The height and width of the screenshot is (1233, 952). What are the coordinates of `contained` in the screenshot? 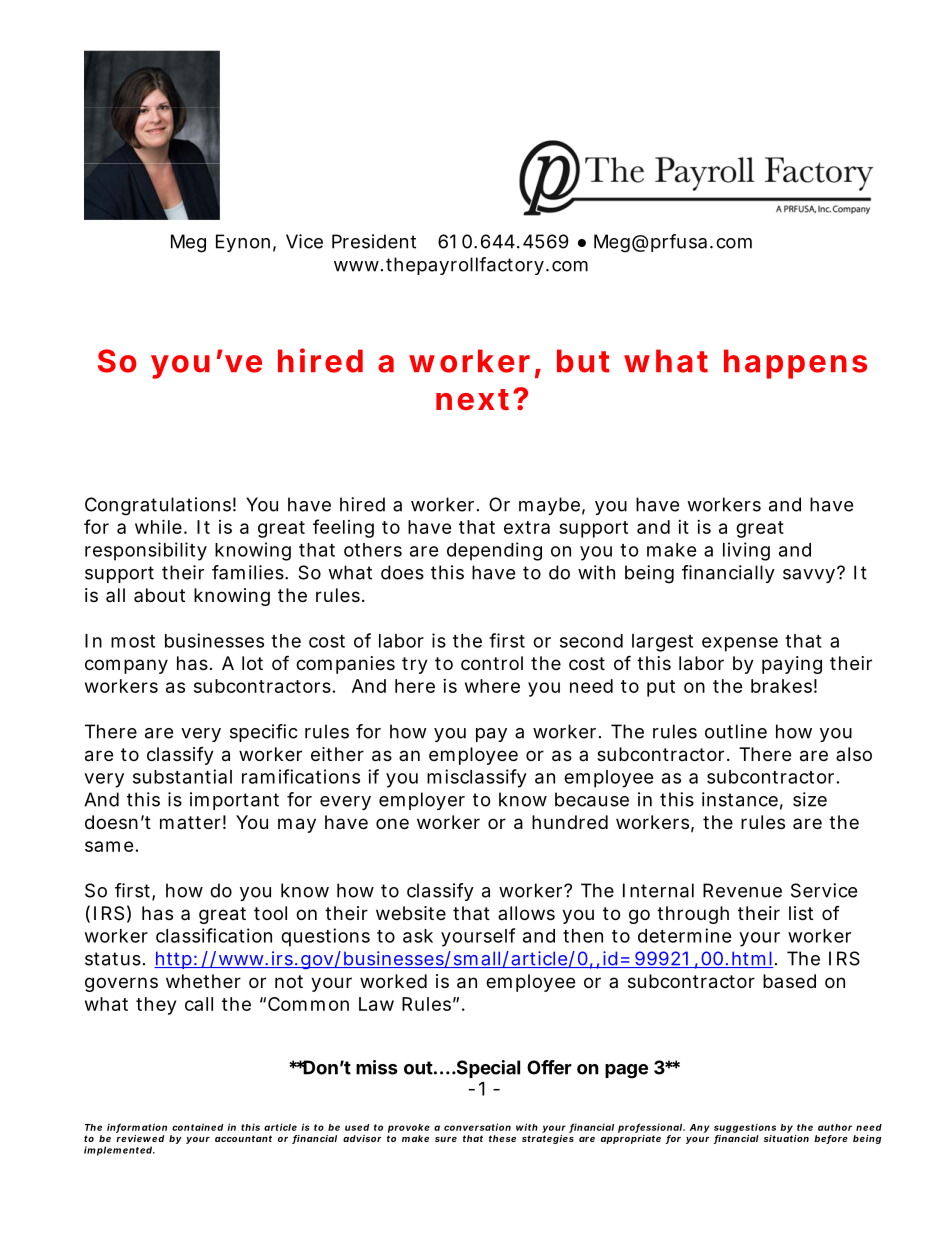 It's located at (197, 1127).
